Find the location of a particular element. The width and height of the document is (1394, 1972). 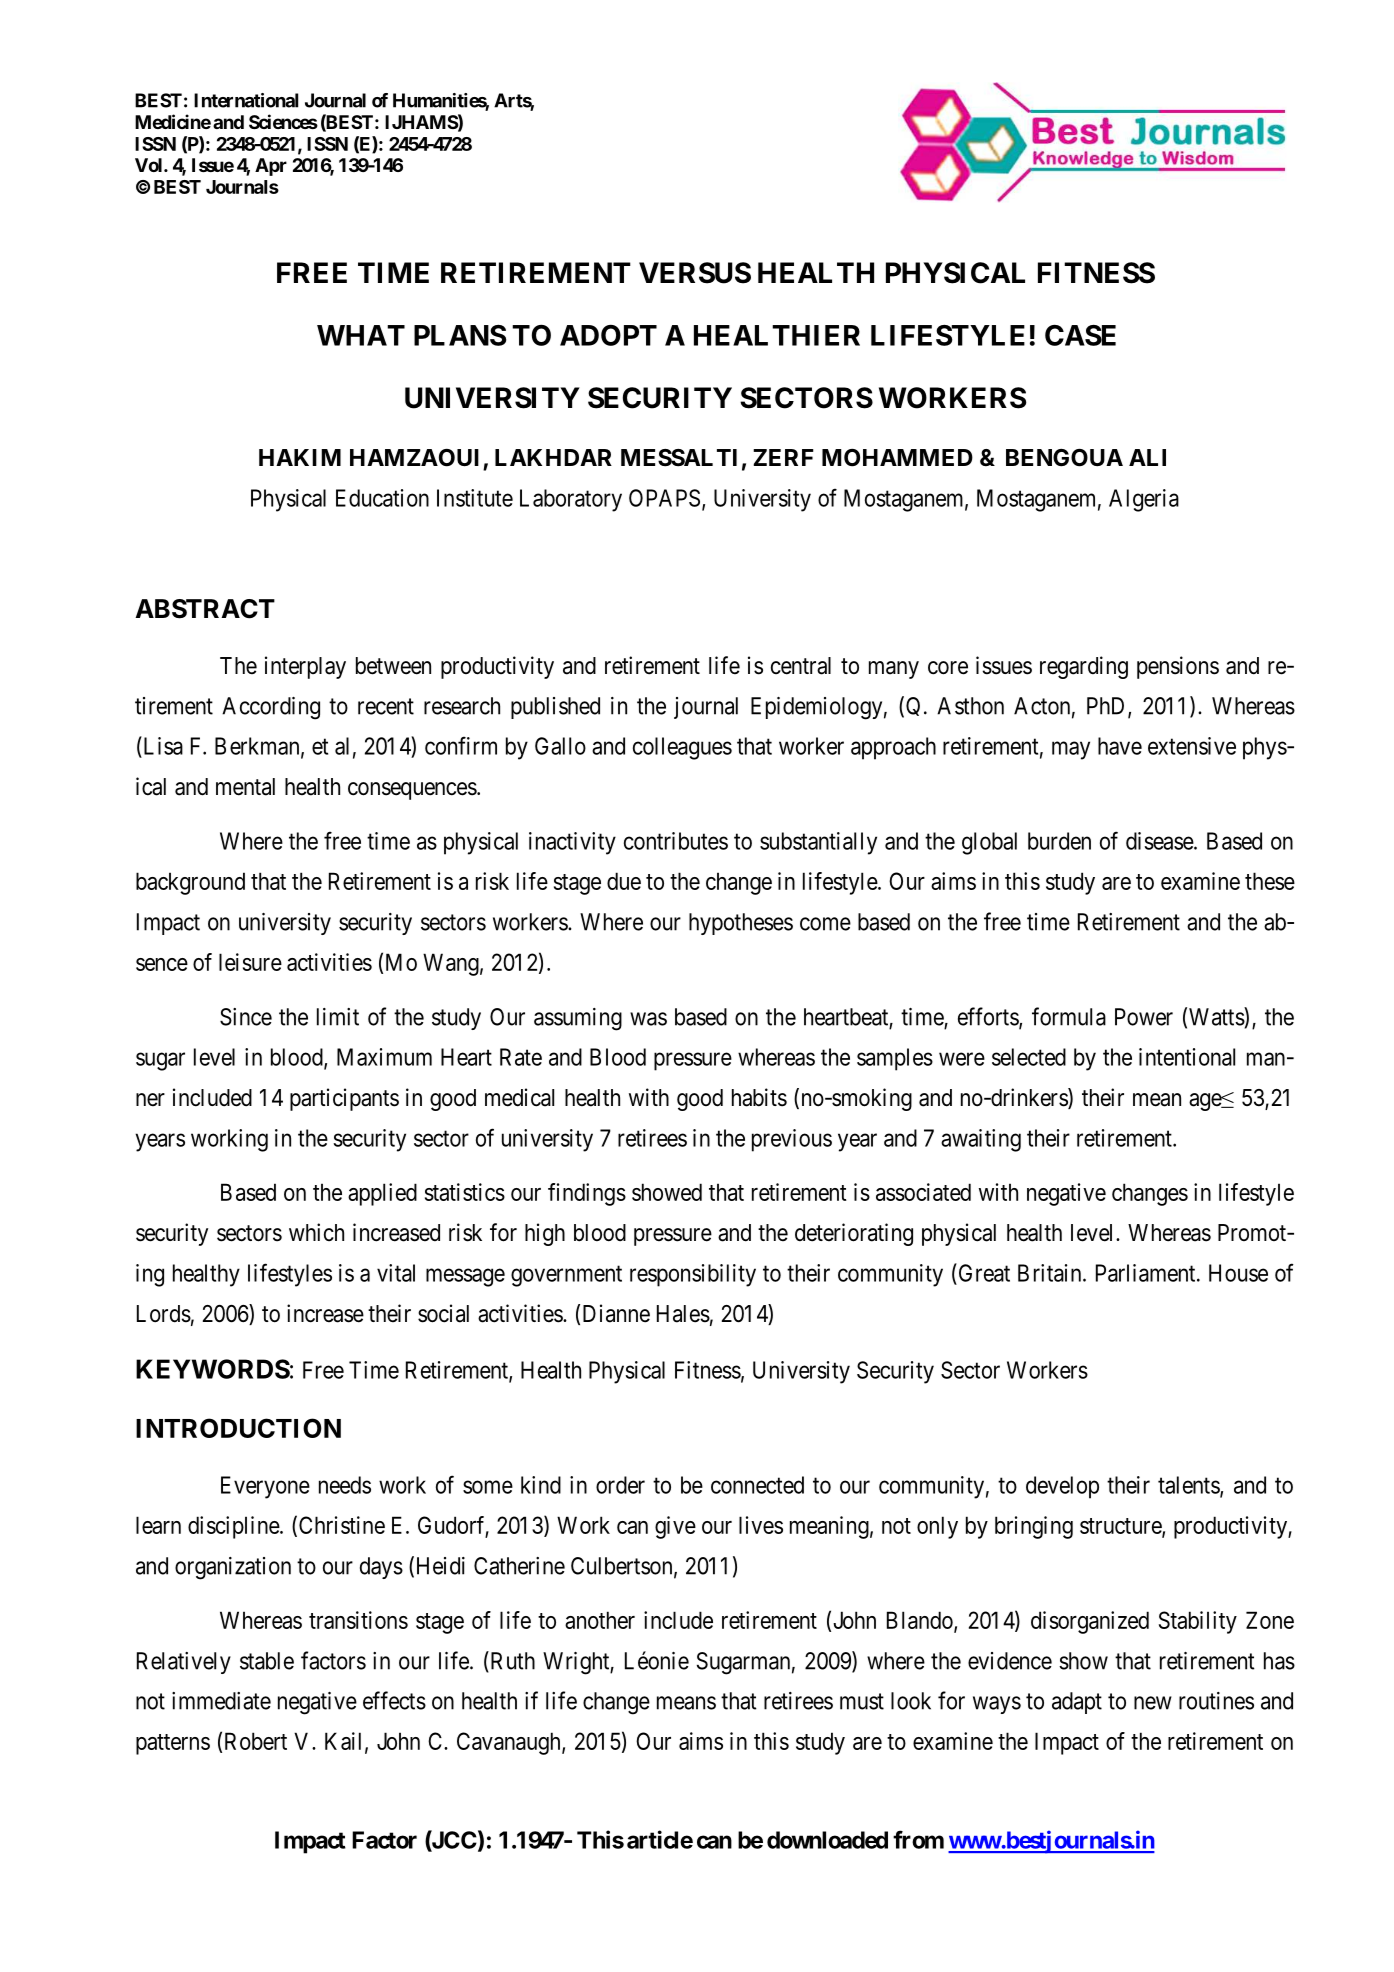

central is located at coordinates (801, 666).
